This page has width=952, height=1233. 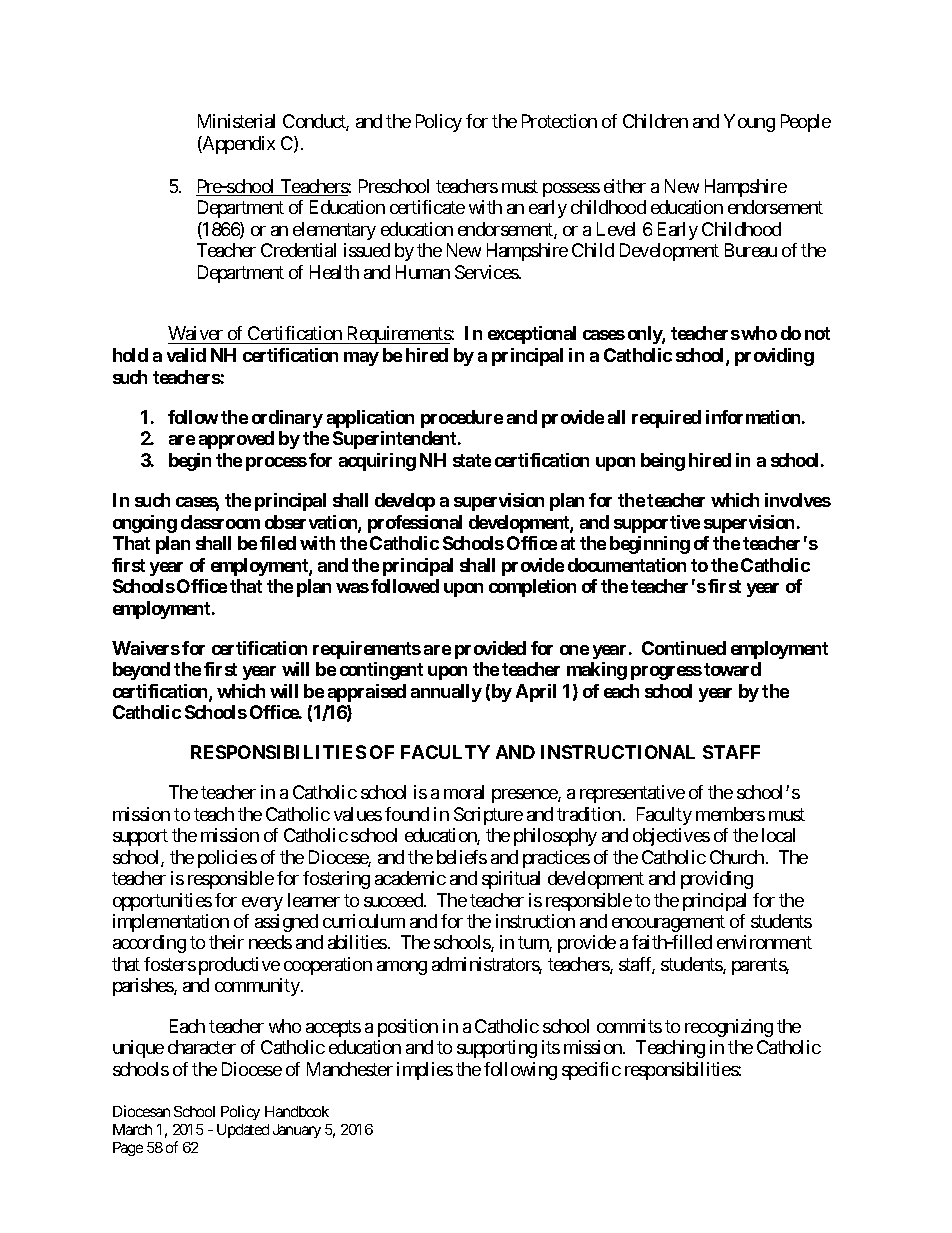 What do you see at coordinates (227, 859) in the page?
I see `policies` at bounding box center [227, 859].
